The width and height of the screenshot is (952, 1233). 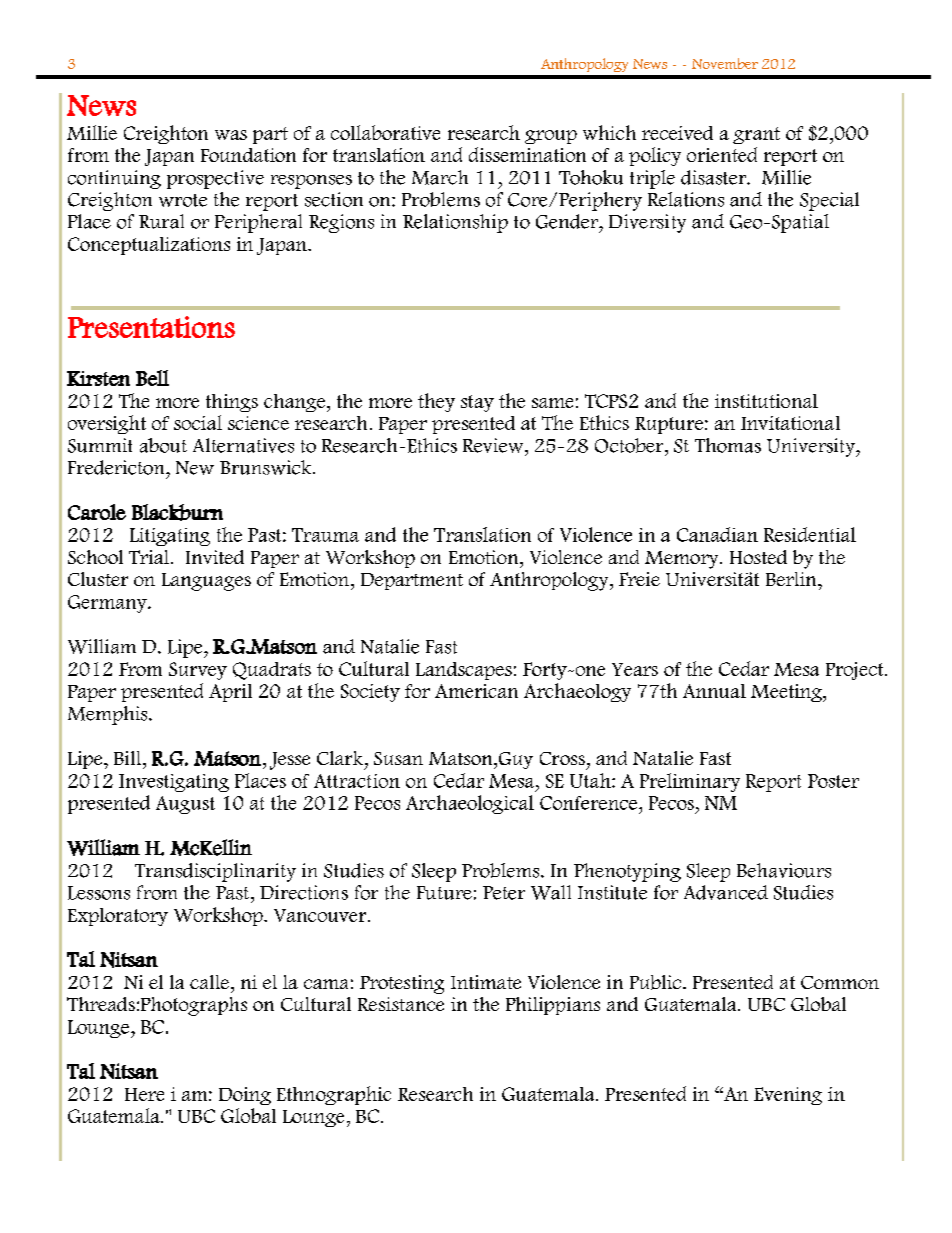 What do you see at coordinates (174, 783) in the screenshot?
I see `Investigating` at bounding box center [174, 783].
